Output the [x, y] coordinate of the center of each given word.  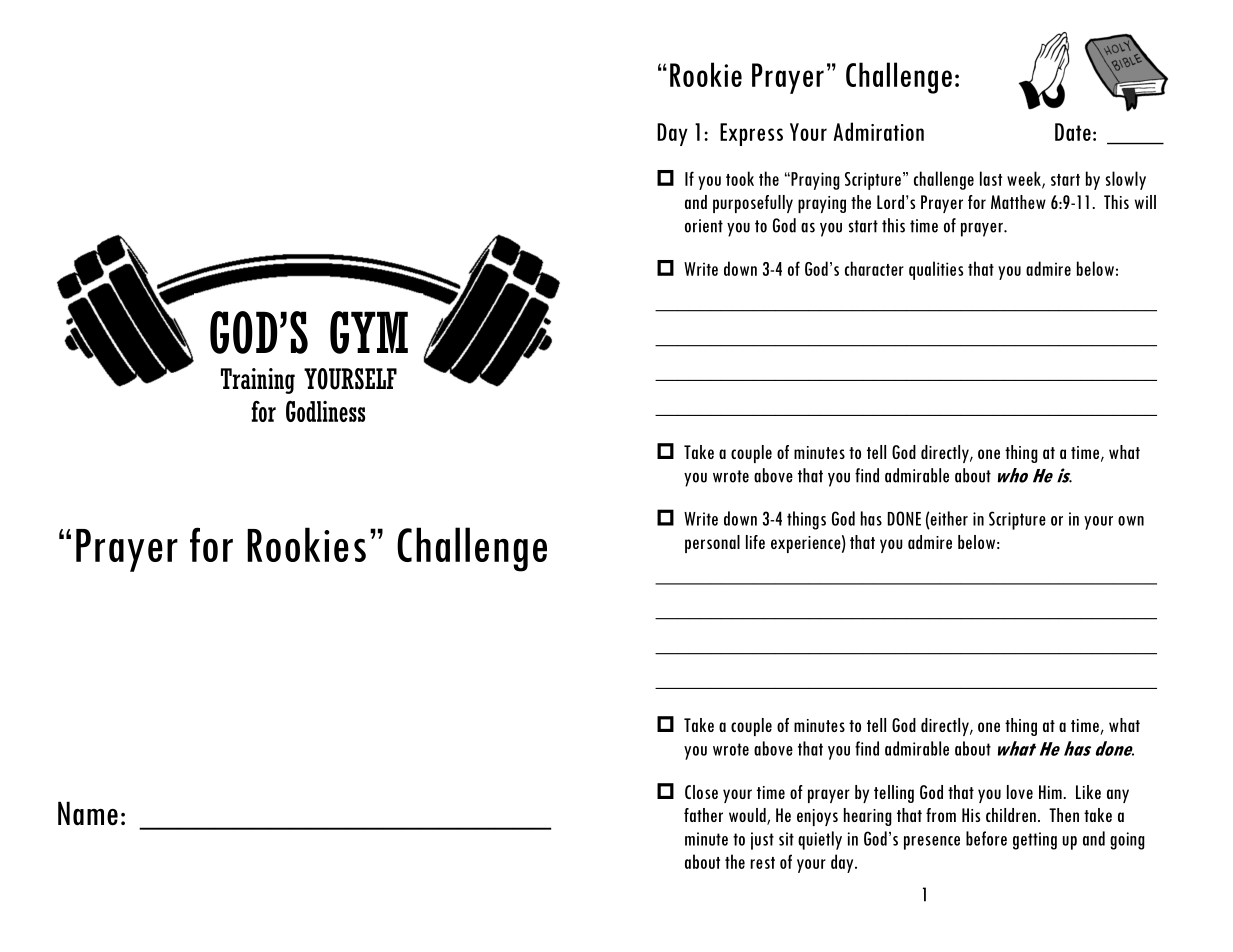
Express [751, 134]
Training [258, 381]
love [1020, 792]
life [755, 542]
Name [88, 813]
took [740, 178]
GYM [369, 332]
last [991, 178]
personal [712, 544]
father [703, 815]
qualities [936, 270]
